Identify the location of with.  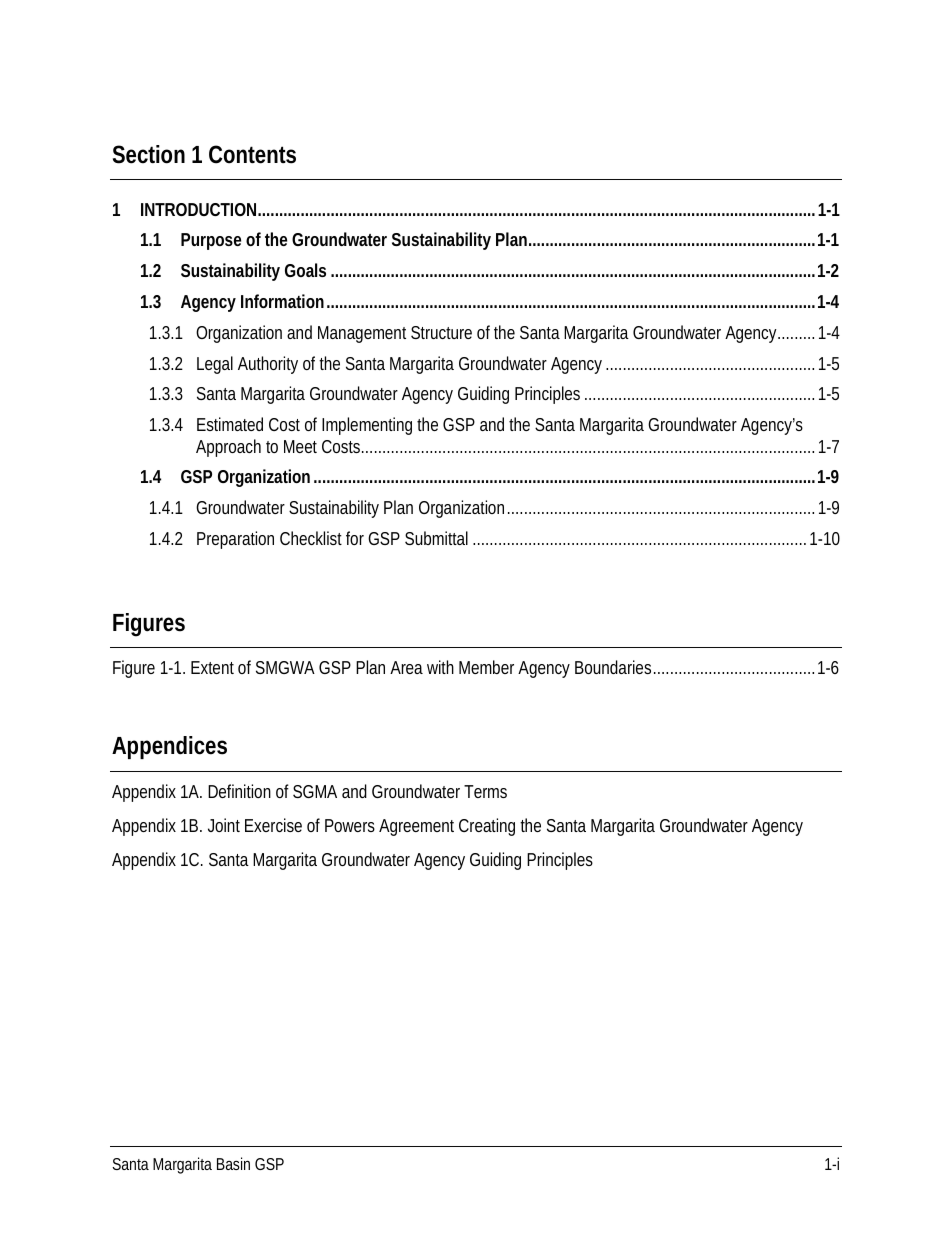
(440, 667).
